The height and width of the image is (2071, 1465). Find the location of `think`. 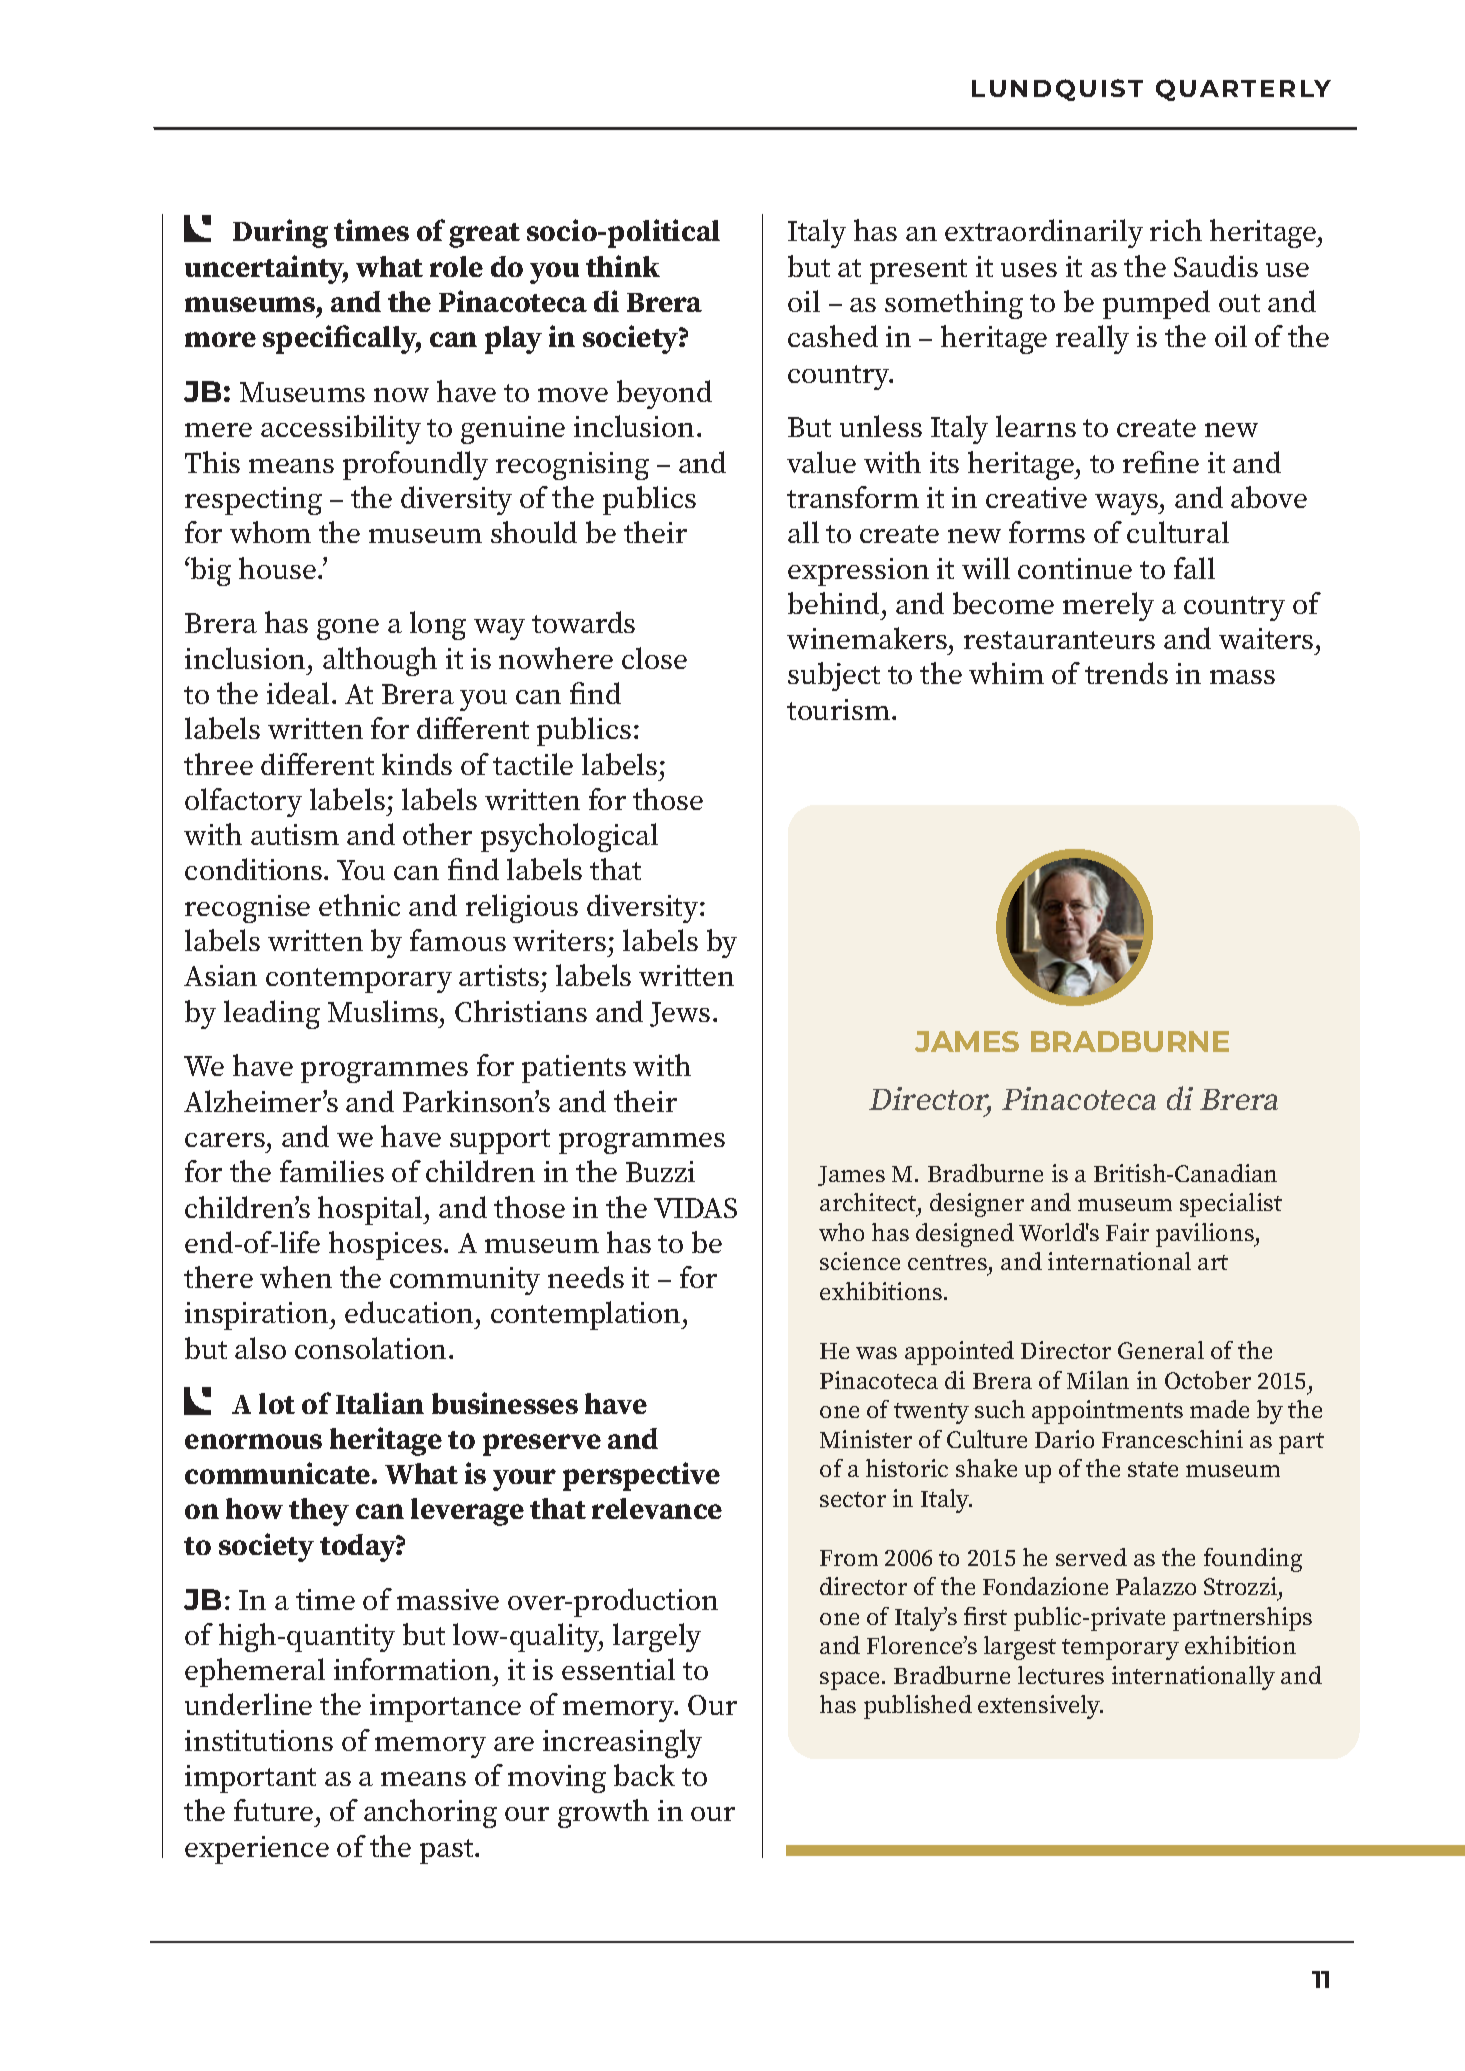

think is located at coordinates (623, 266).
